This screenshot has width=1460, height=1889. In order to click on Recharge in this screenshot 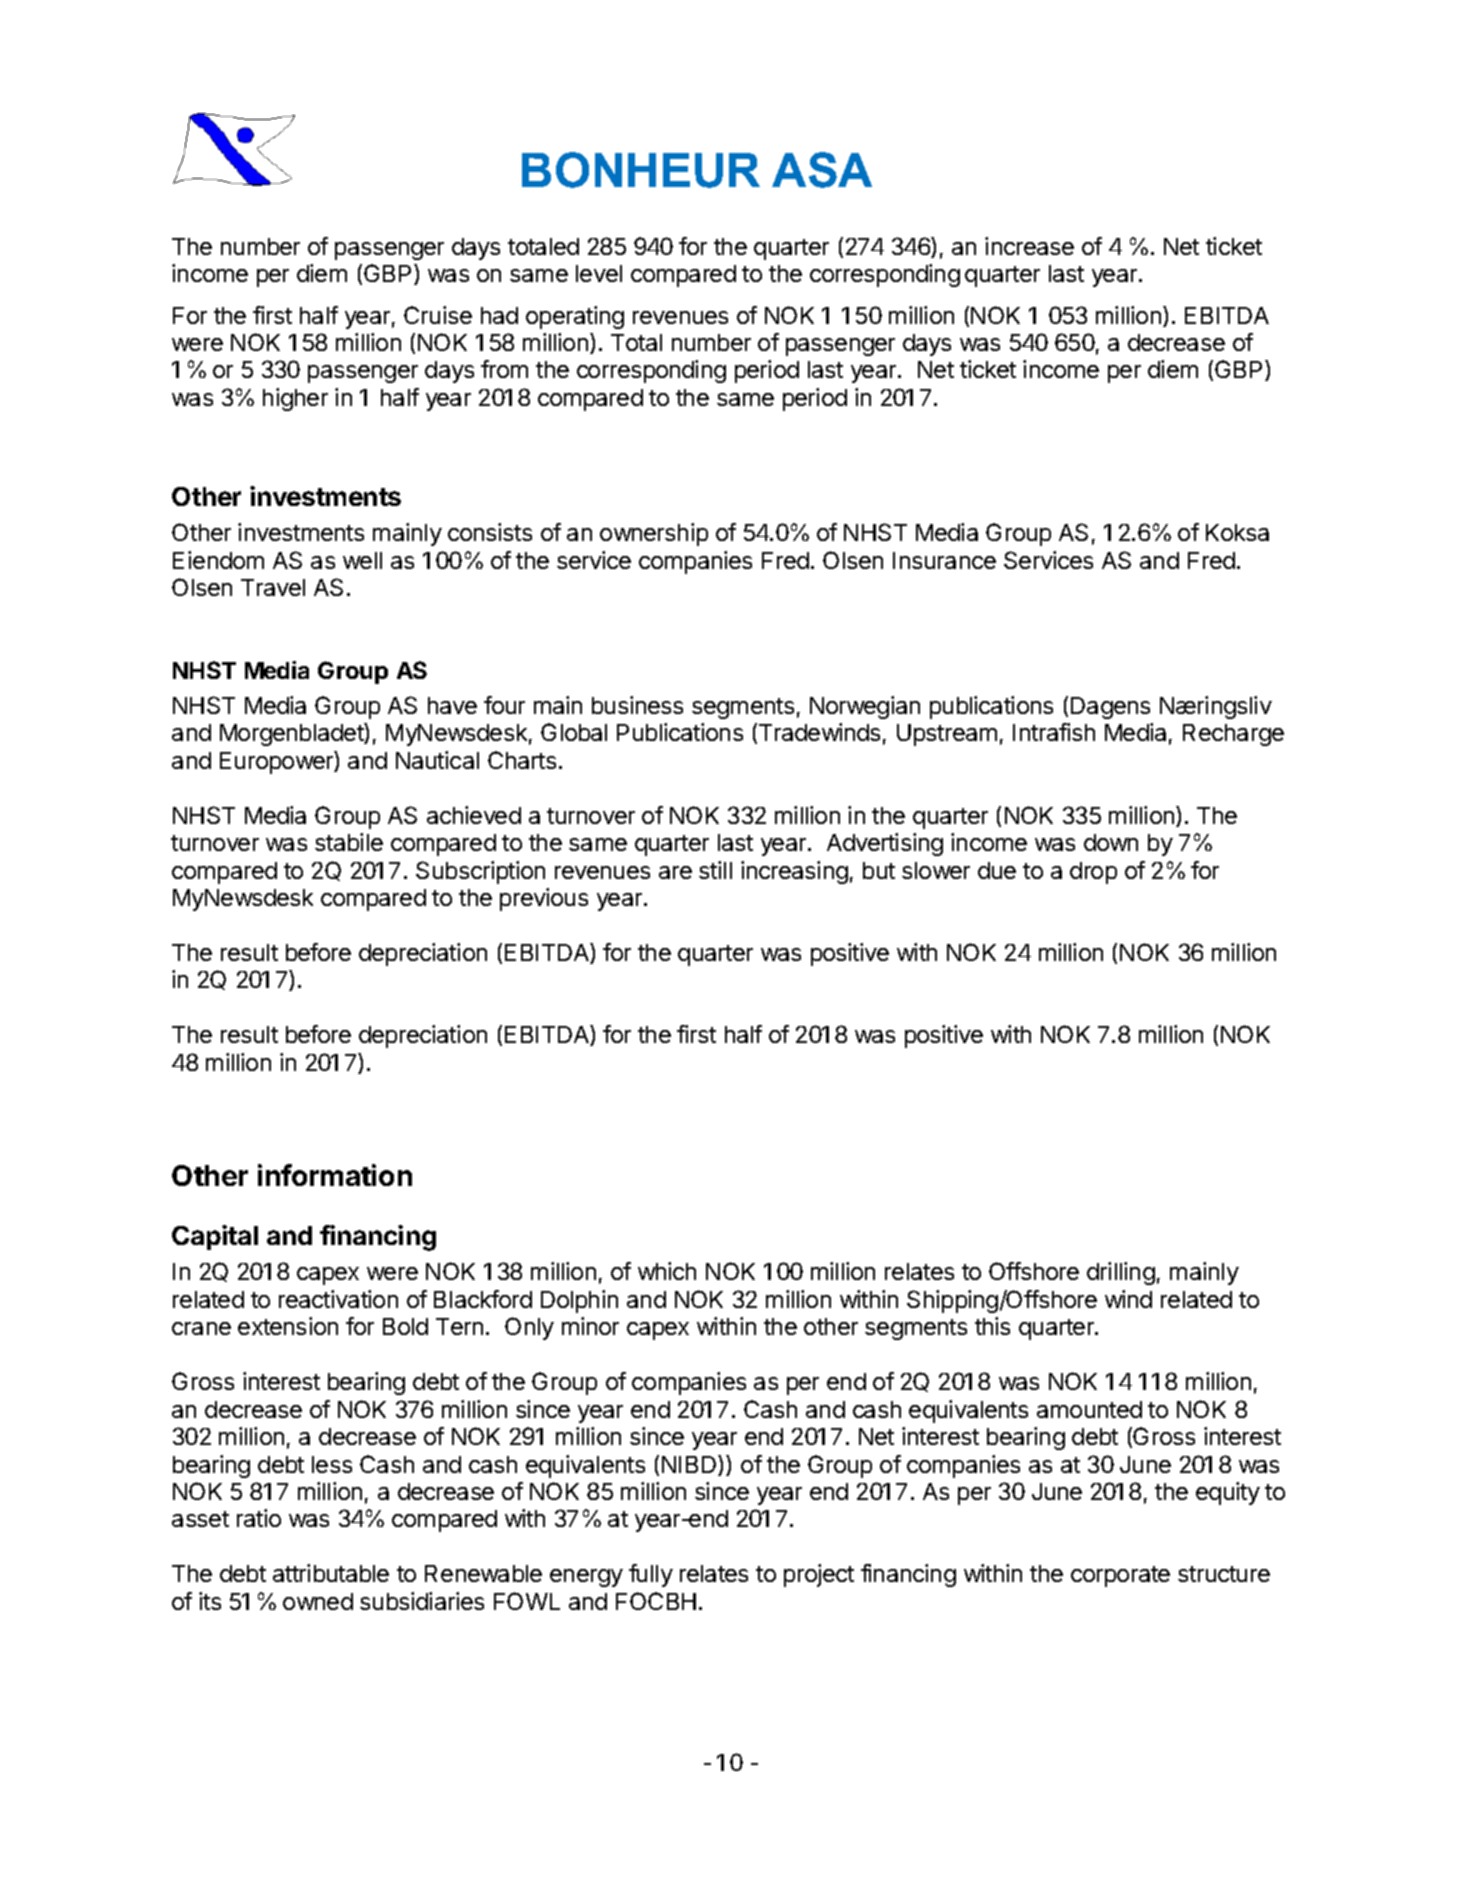, I will do `click(1233, 735)`.
